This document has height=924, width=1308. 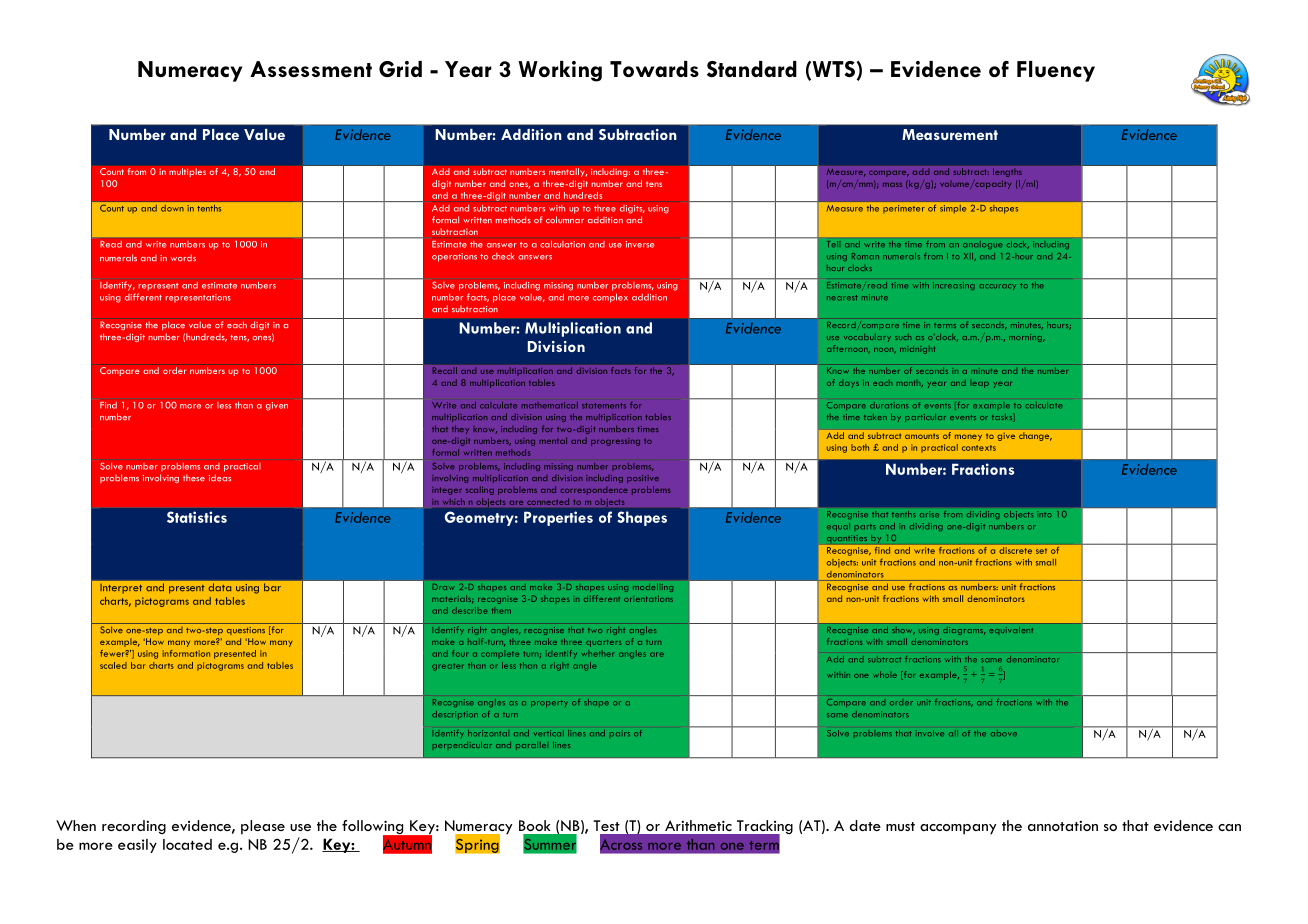 What do you see at coordinates (220, 478) in the document?
I see `ideas` at bounding box center [220, 478].
